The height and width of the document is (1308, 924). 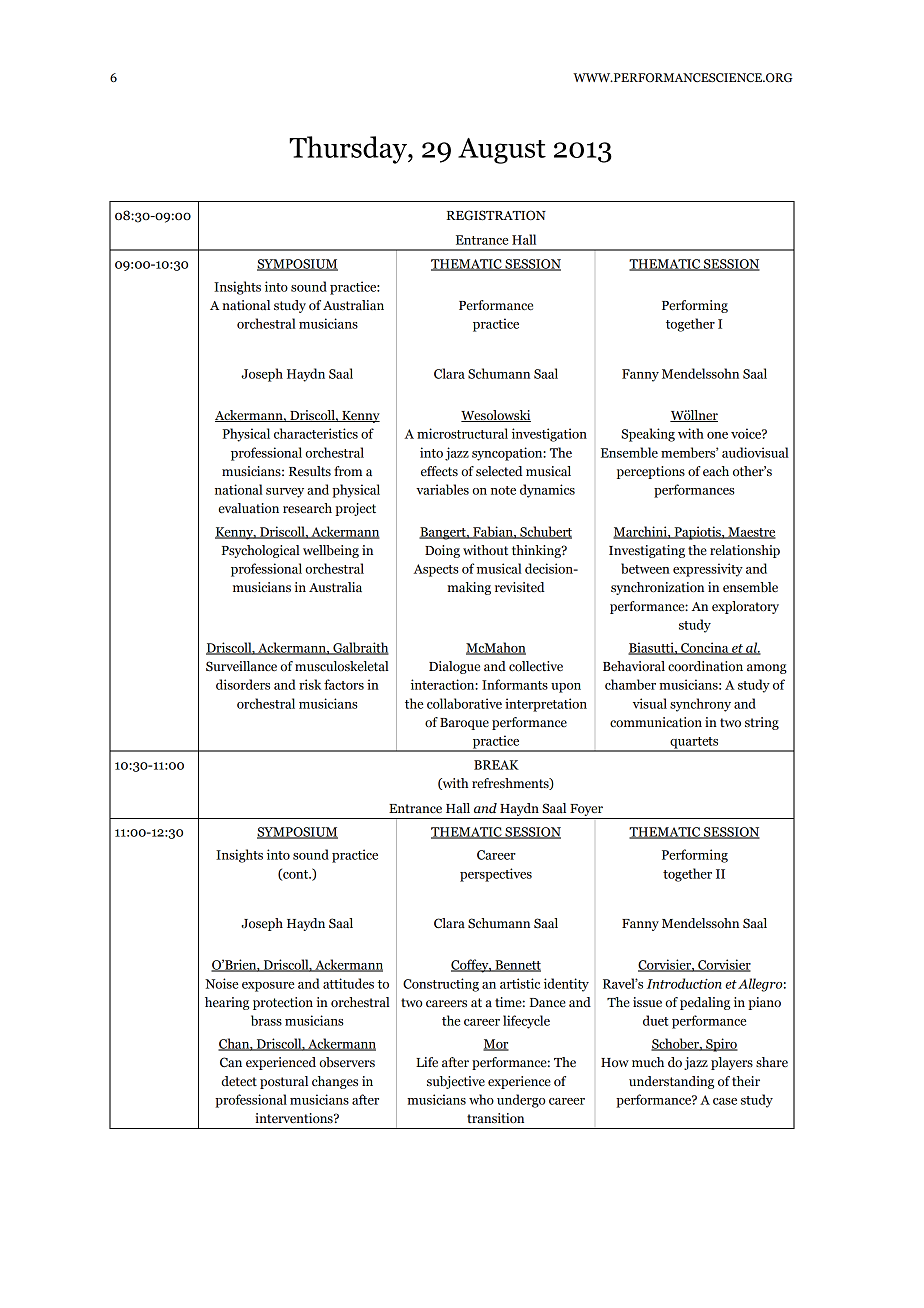 What do you see at coordinates (502, 151) in the document?
I see `August` at bounding box center [502, 151].
